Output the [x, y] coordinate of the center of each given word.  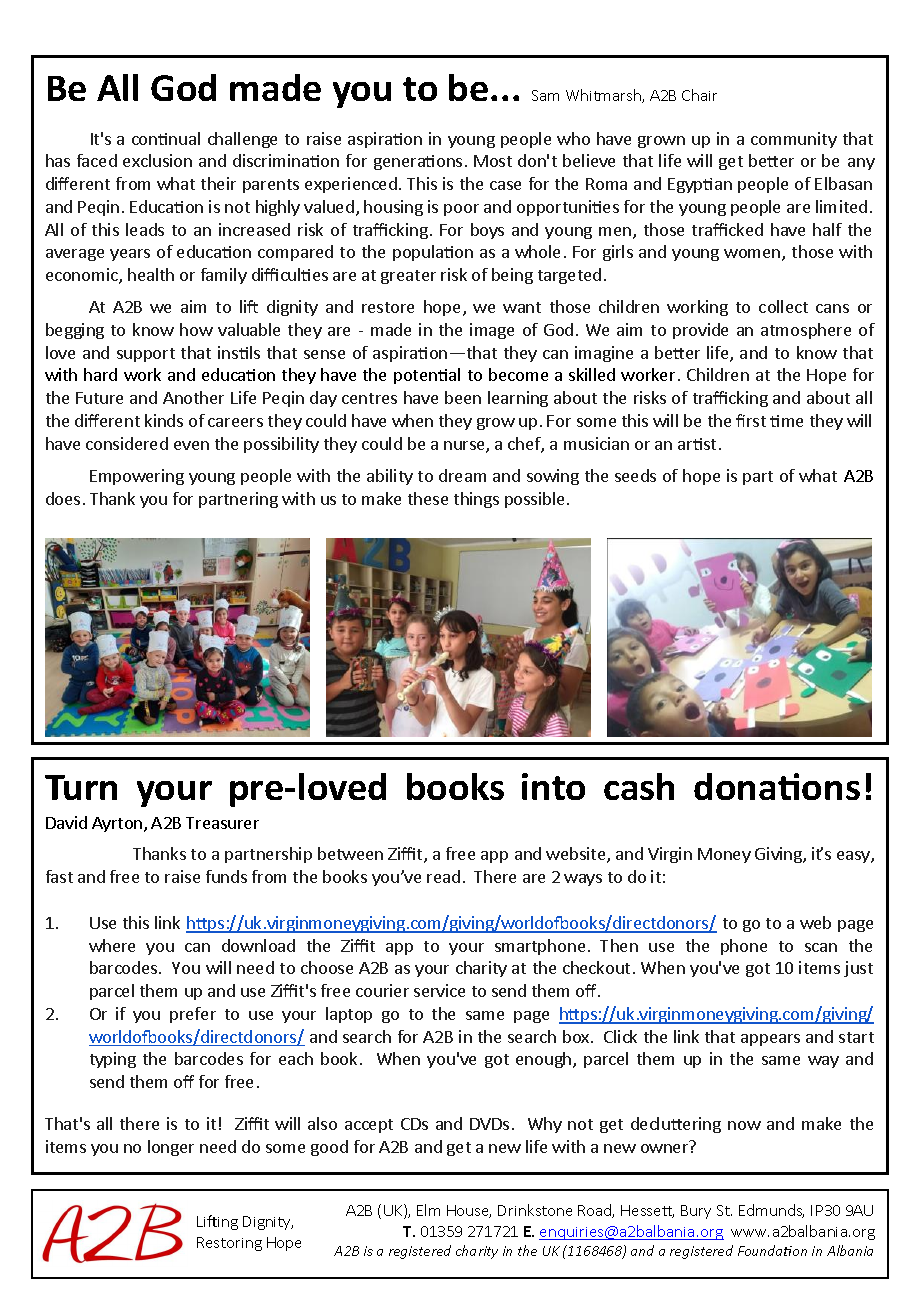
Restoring [229, 1244]
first [751, 420]
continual [166, 138]
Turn [81, 787]
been [463, 397]
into [553, 786]
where [112, 945]
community [794, 140]
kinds [164, 420]
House [469, 1211]
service [439, 990]
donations [777, 786]
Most [493, 161]
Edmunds [771, 1211]
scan [821, 947]
